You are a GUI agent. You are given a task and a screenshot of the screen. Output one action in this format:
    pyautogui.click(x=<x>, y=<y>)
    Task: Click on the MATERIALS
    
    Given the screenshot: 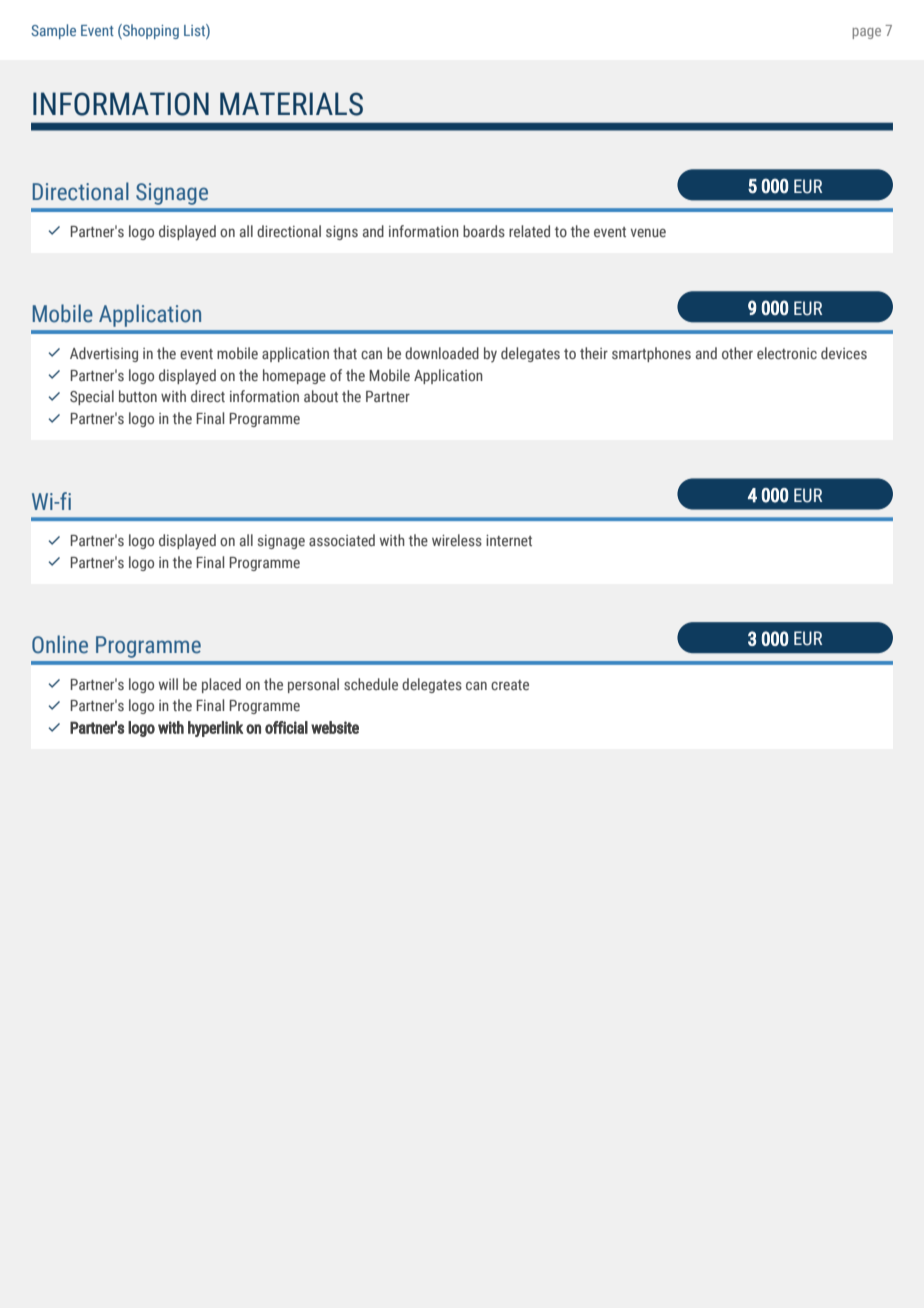 What is the action you would take?
    pyautogui.click(x=291, y=104)
